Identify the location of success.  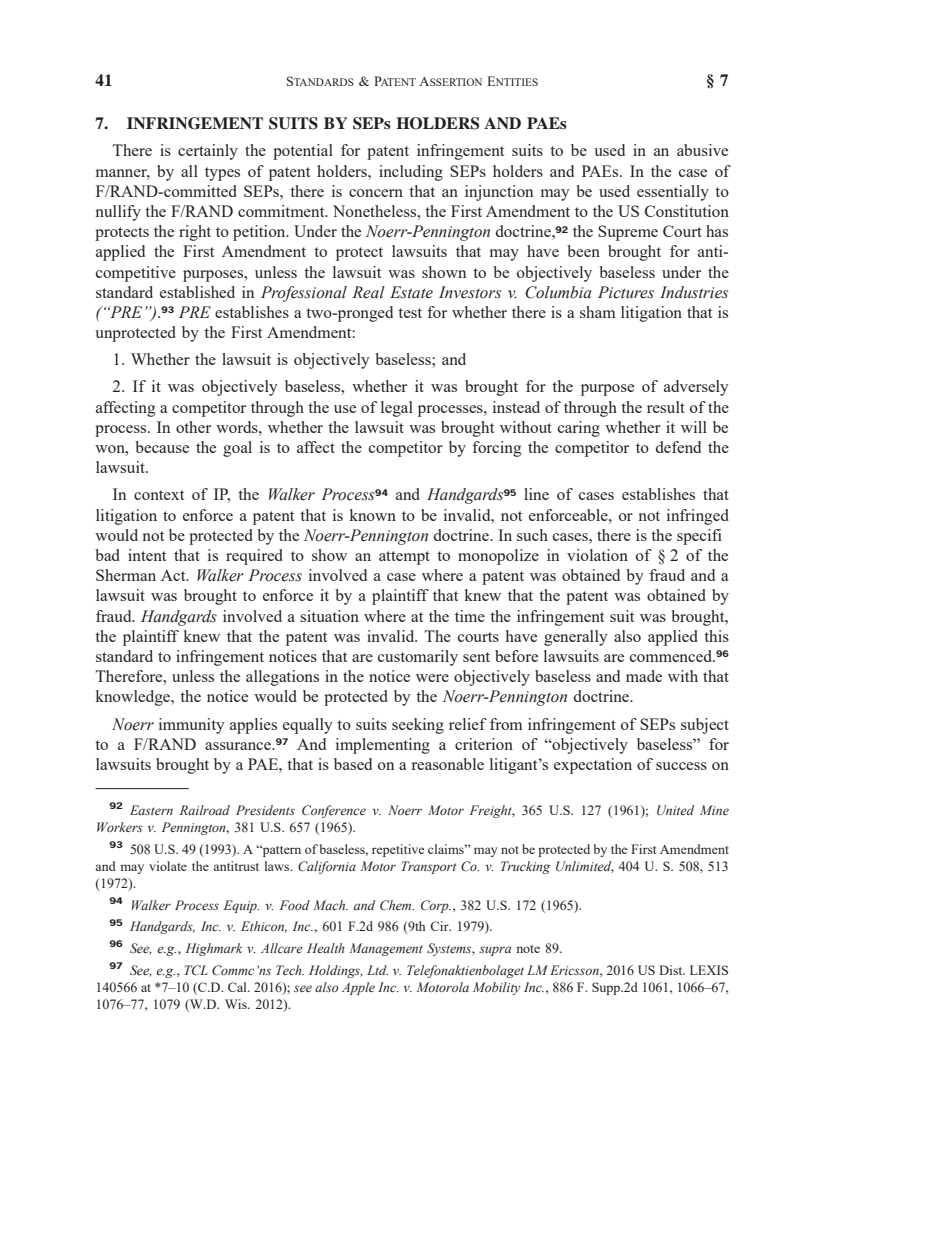
(681, 766).
